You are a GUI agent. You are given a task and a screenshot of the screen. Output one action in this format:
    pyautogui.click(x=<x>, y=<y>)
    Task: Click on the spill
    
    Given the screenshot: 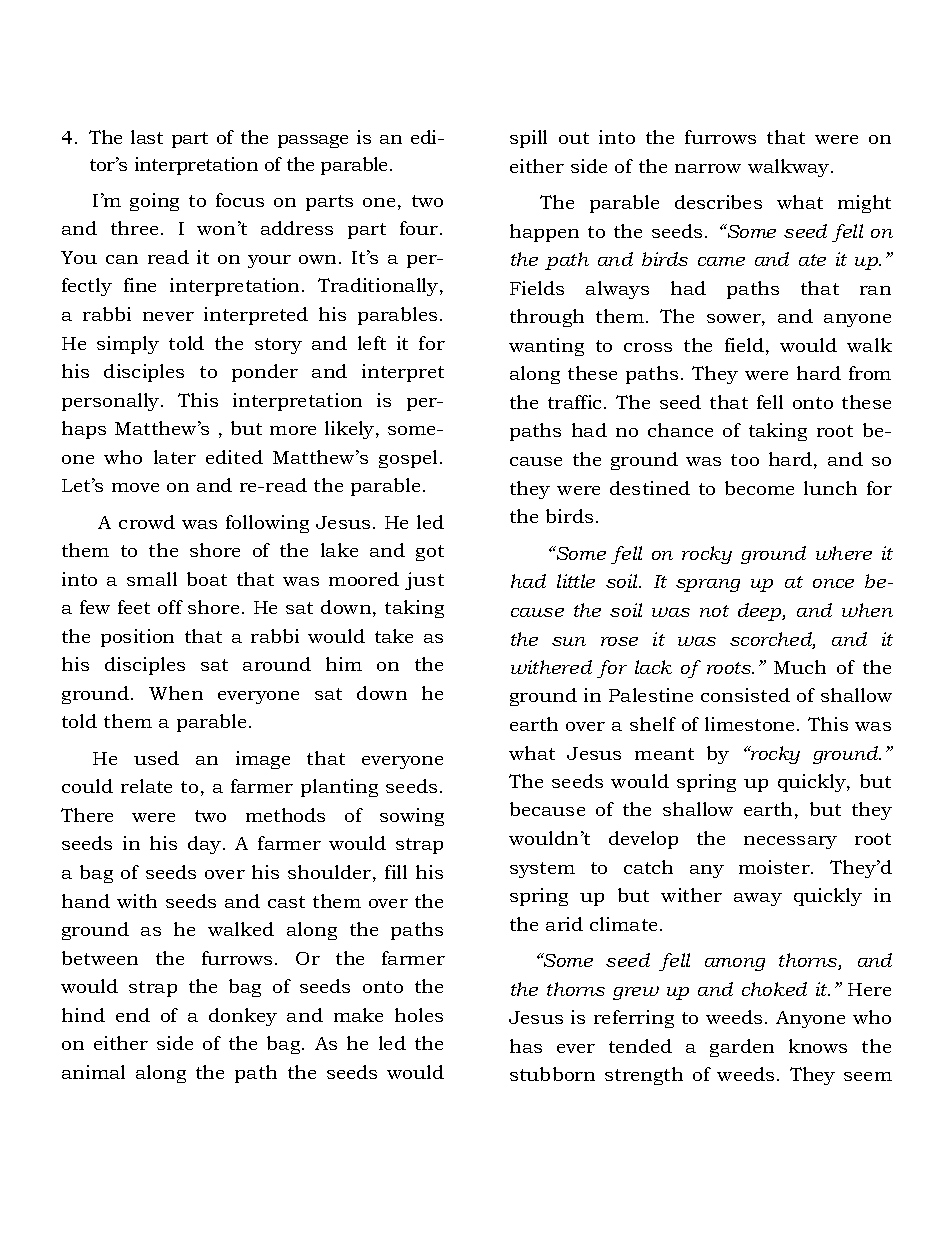 What is the action you would take?
    pyautogui.click(x=528, y=139)
